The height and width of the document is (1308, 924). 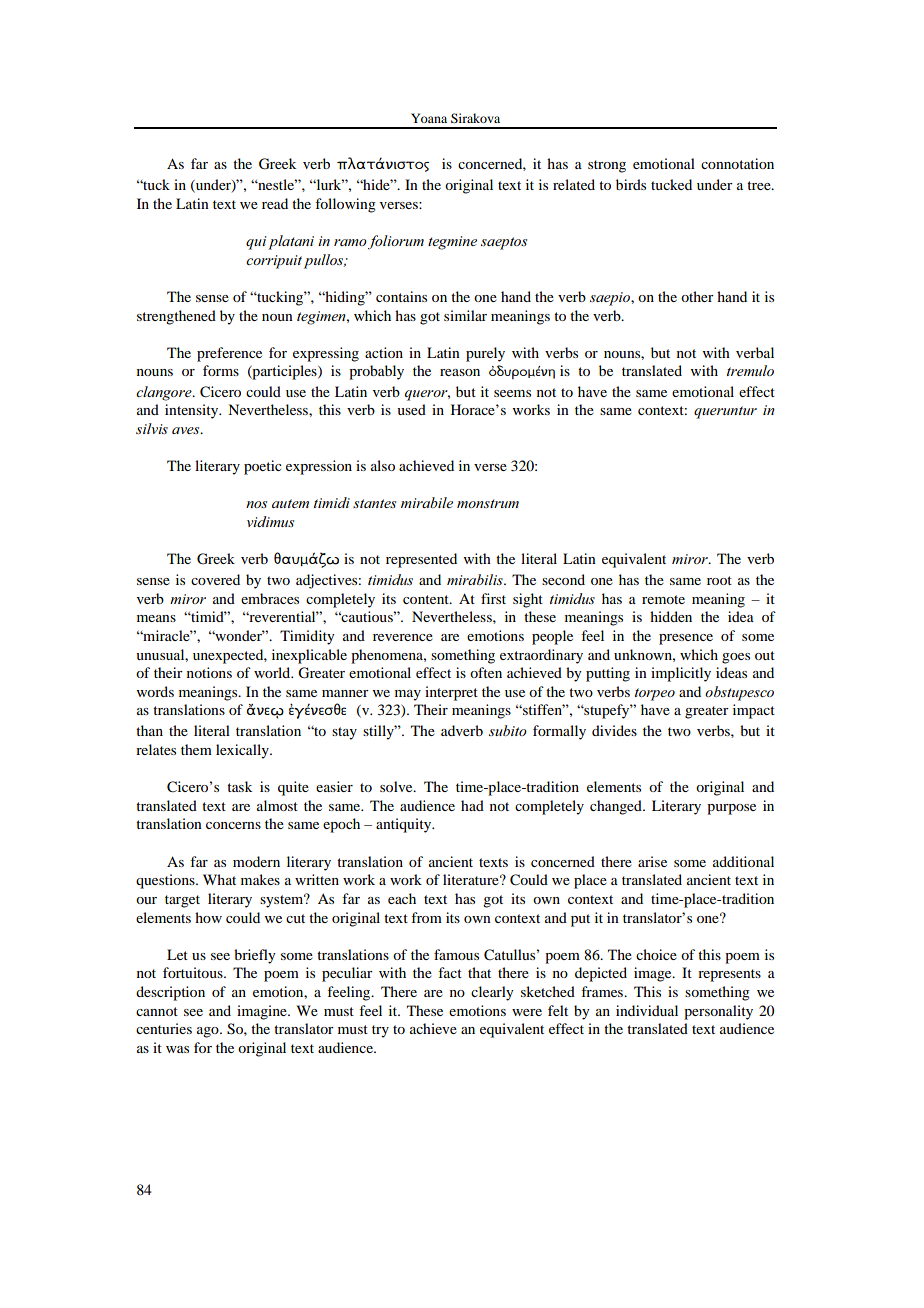 What do you see at coordinates (697, 296) in the document?
I see `other` at bounding box center [697, 296].
